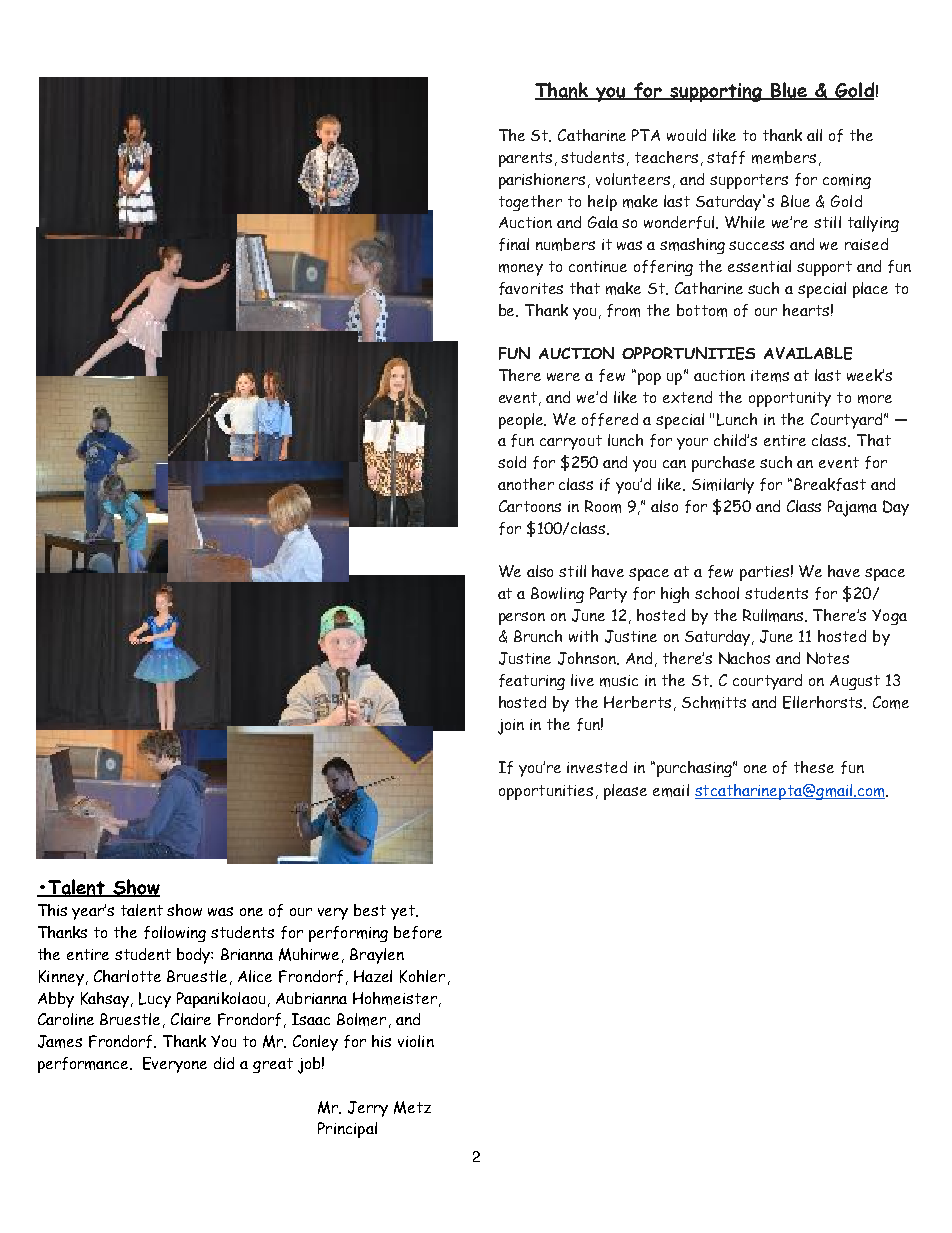  What do you see at coordinates (525, 159) in the screenshot?
I see `parents` at bounding box center [525, 159].
